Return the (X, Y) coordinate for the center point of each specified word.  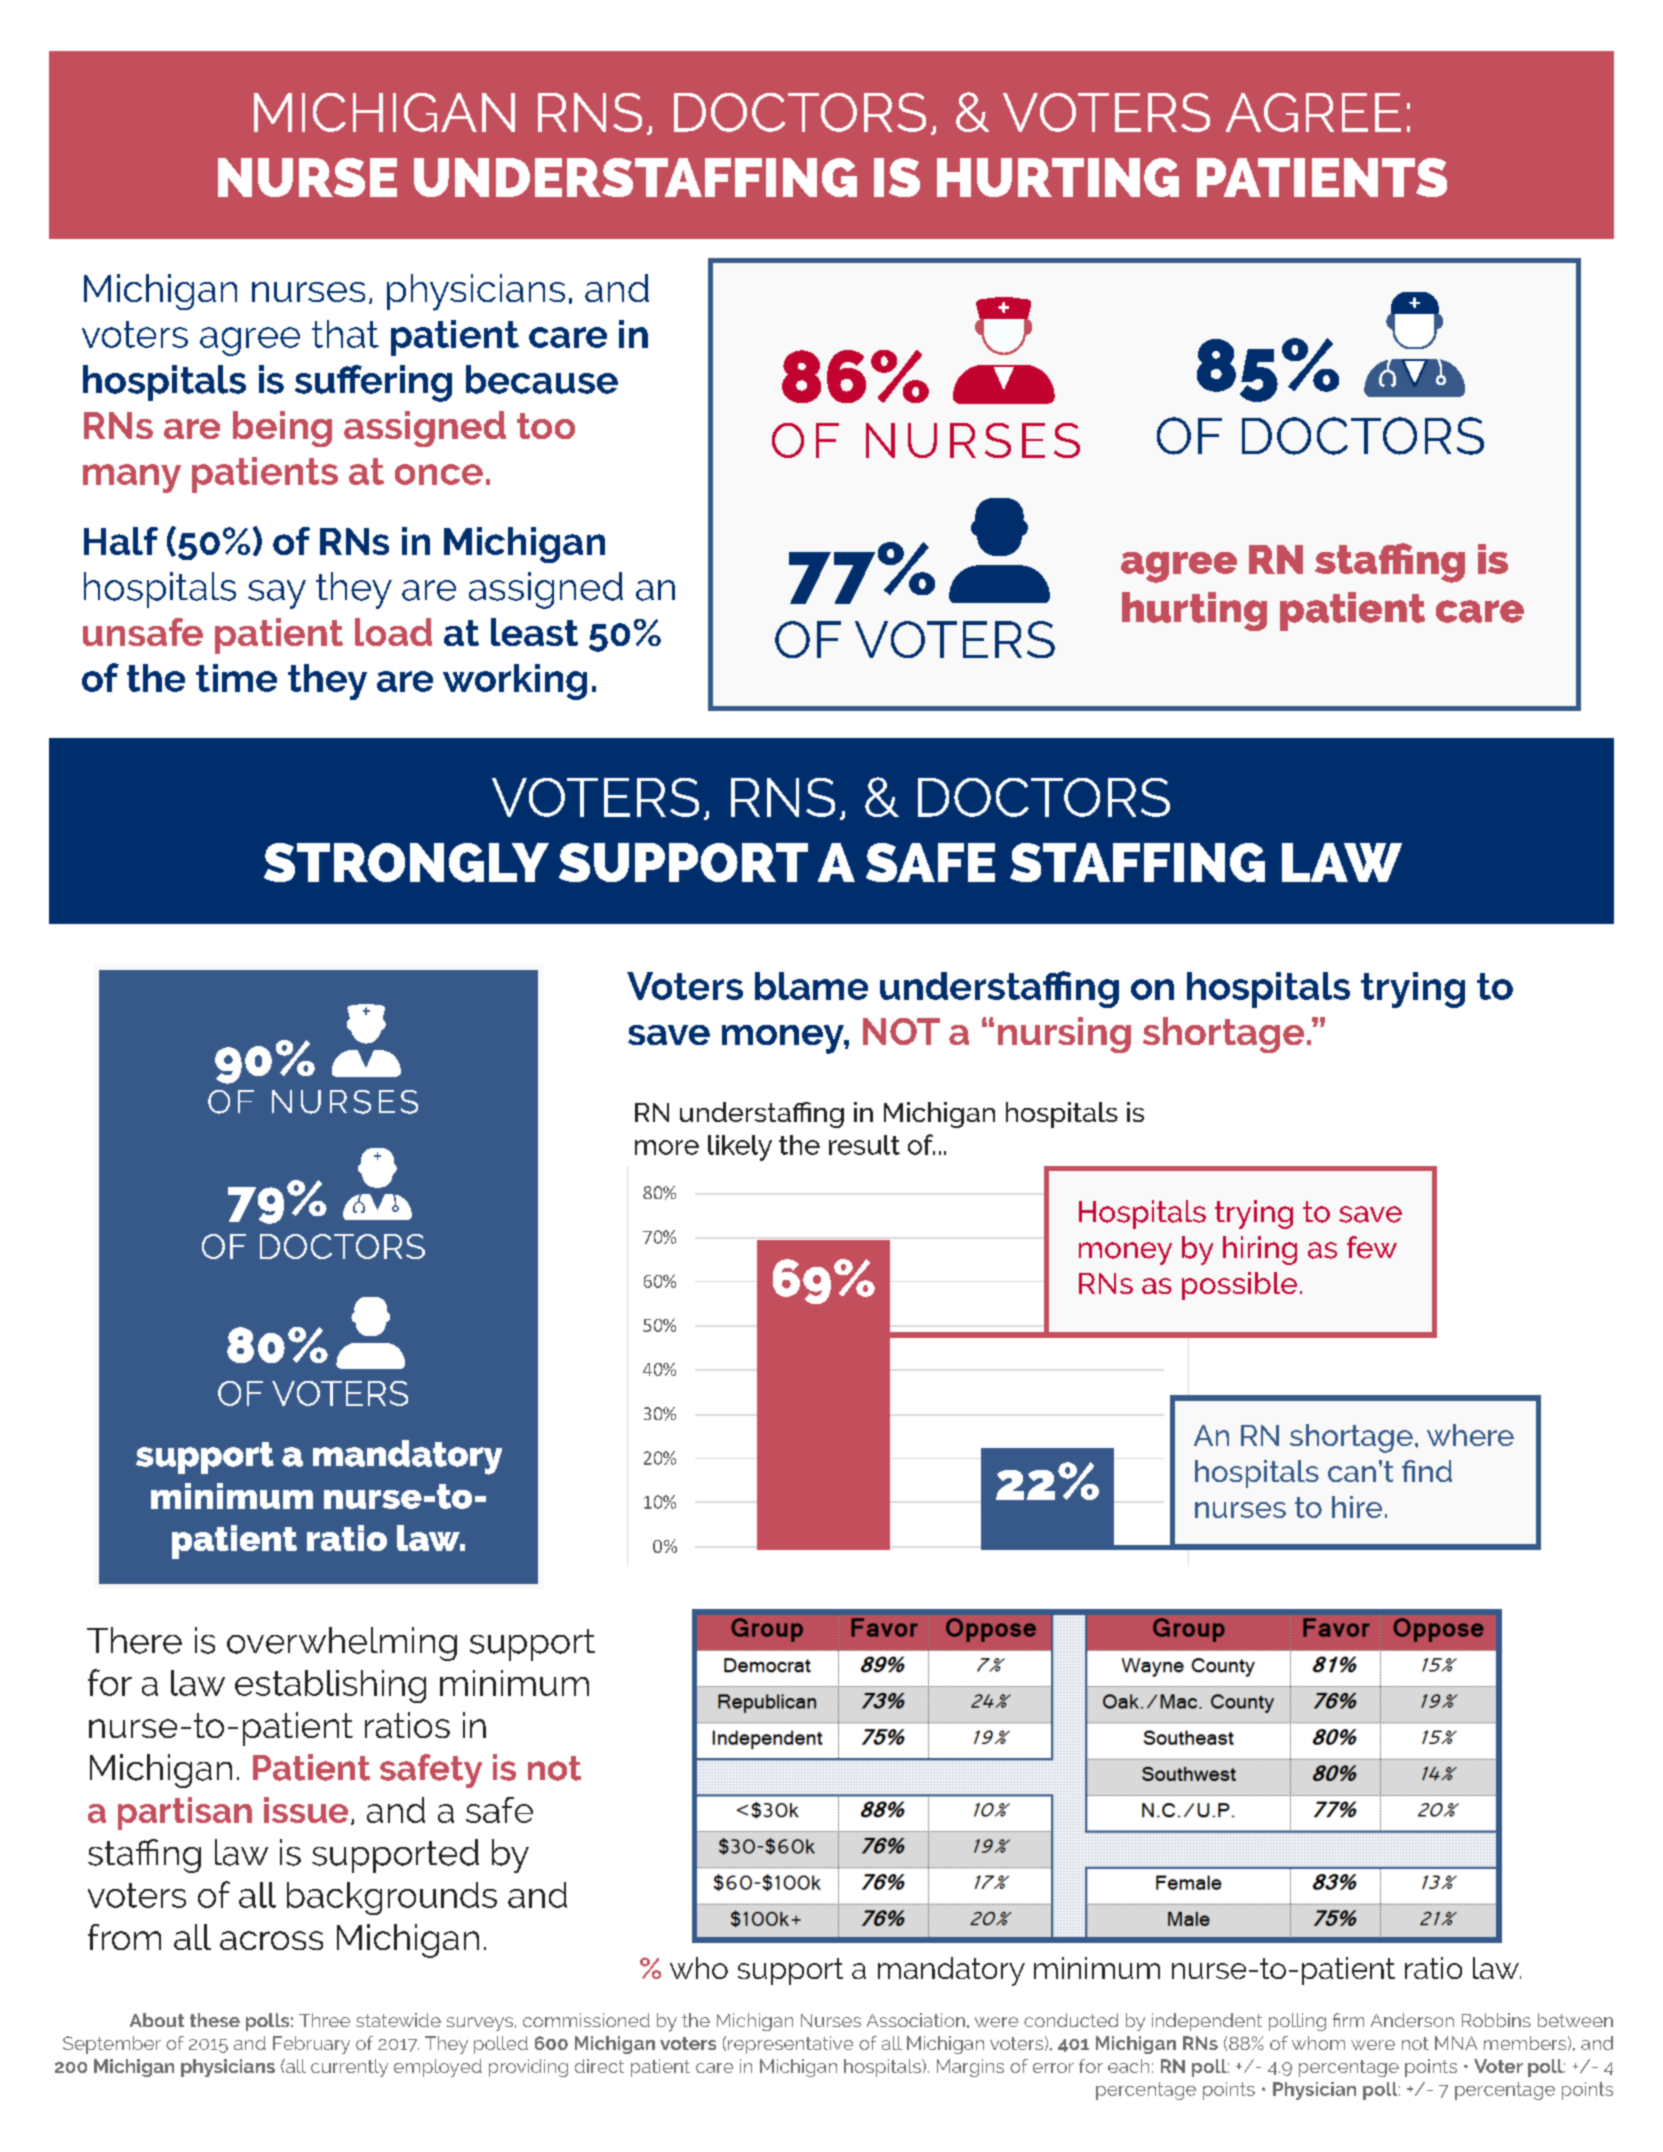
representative (790, 2045)
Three (324, 2020)
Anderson (1412, 2020)
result (864, 1145)
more (667, 1147)
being (282, 429)
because (542, 379)
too (546, 426)
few (1372, 1247)
